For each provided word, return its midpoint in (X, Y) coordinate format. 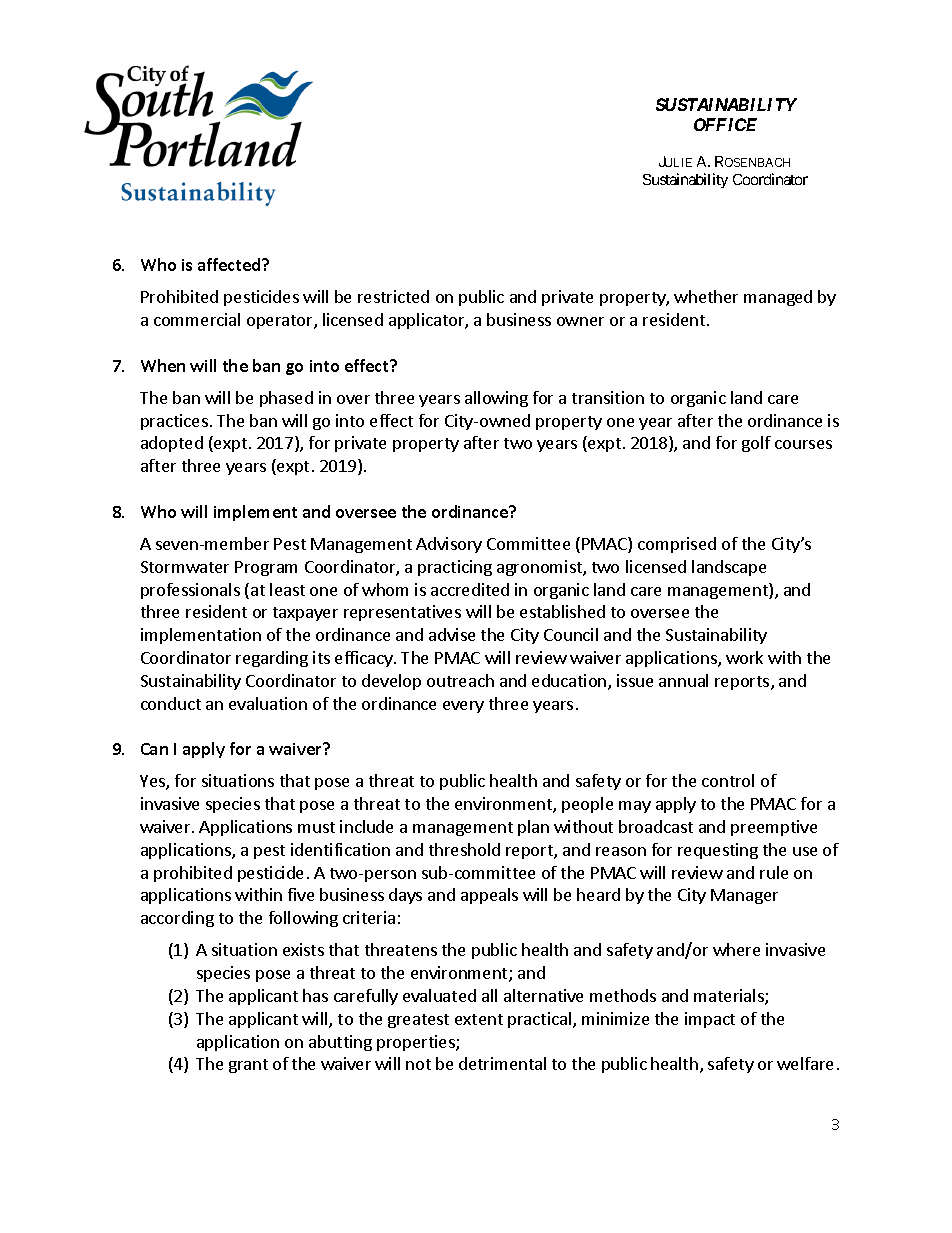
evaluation (268, 703)
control (728, 780)
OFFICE (725, 124)
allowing (496, 399)
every (463, 707)
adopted (172, 444)
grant (248, 1066)
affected (230, 264)
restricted (393, 296)
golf (756, 444)
